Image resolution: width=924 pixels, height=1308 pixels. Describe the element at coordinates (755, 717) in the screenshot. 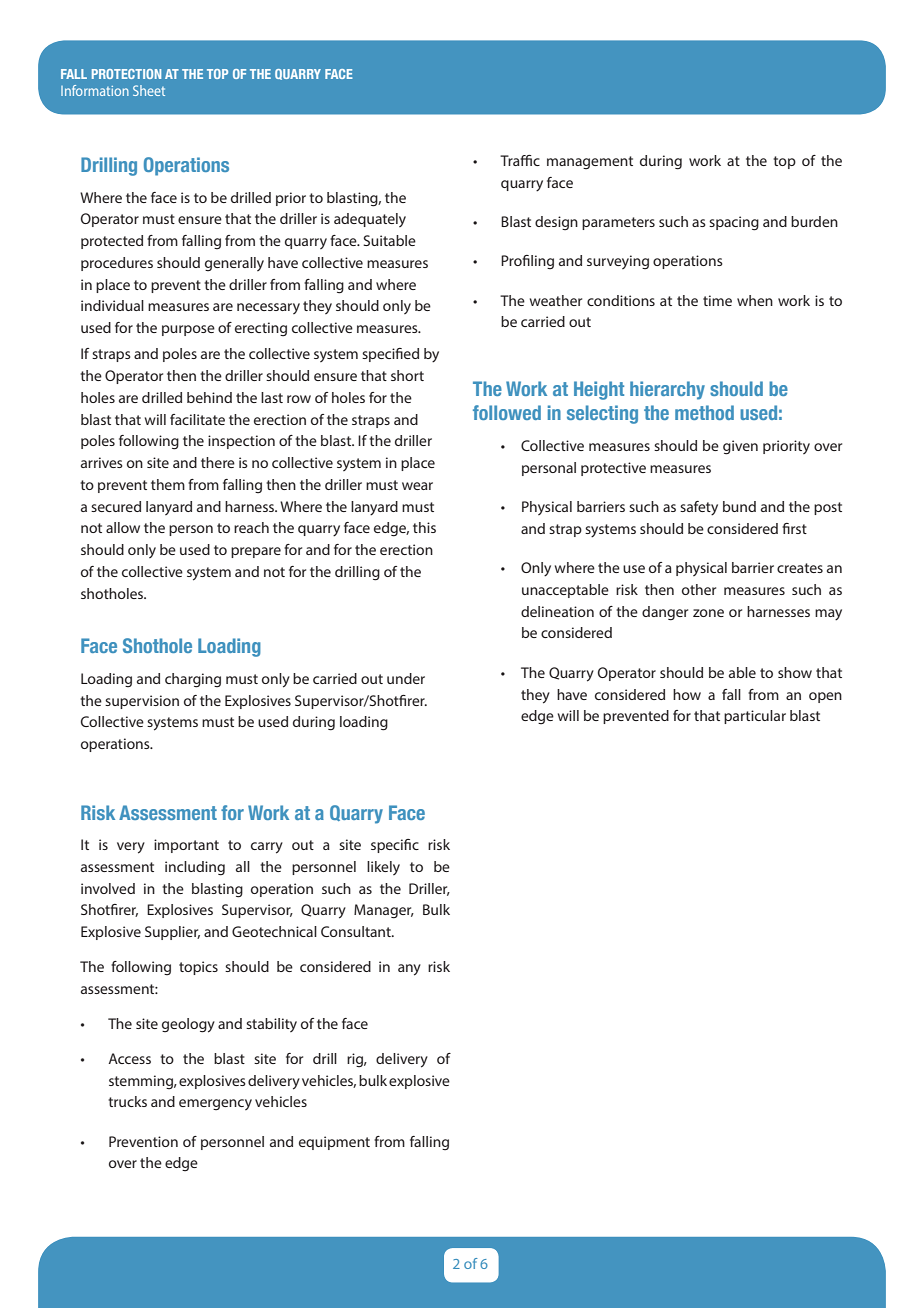

I see `particular` at that location.
